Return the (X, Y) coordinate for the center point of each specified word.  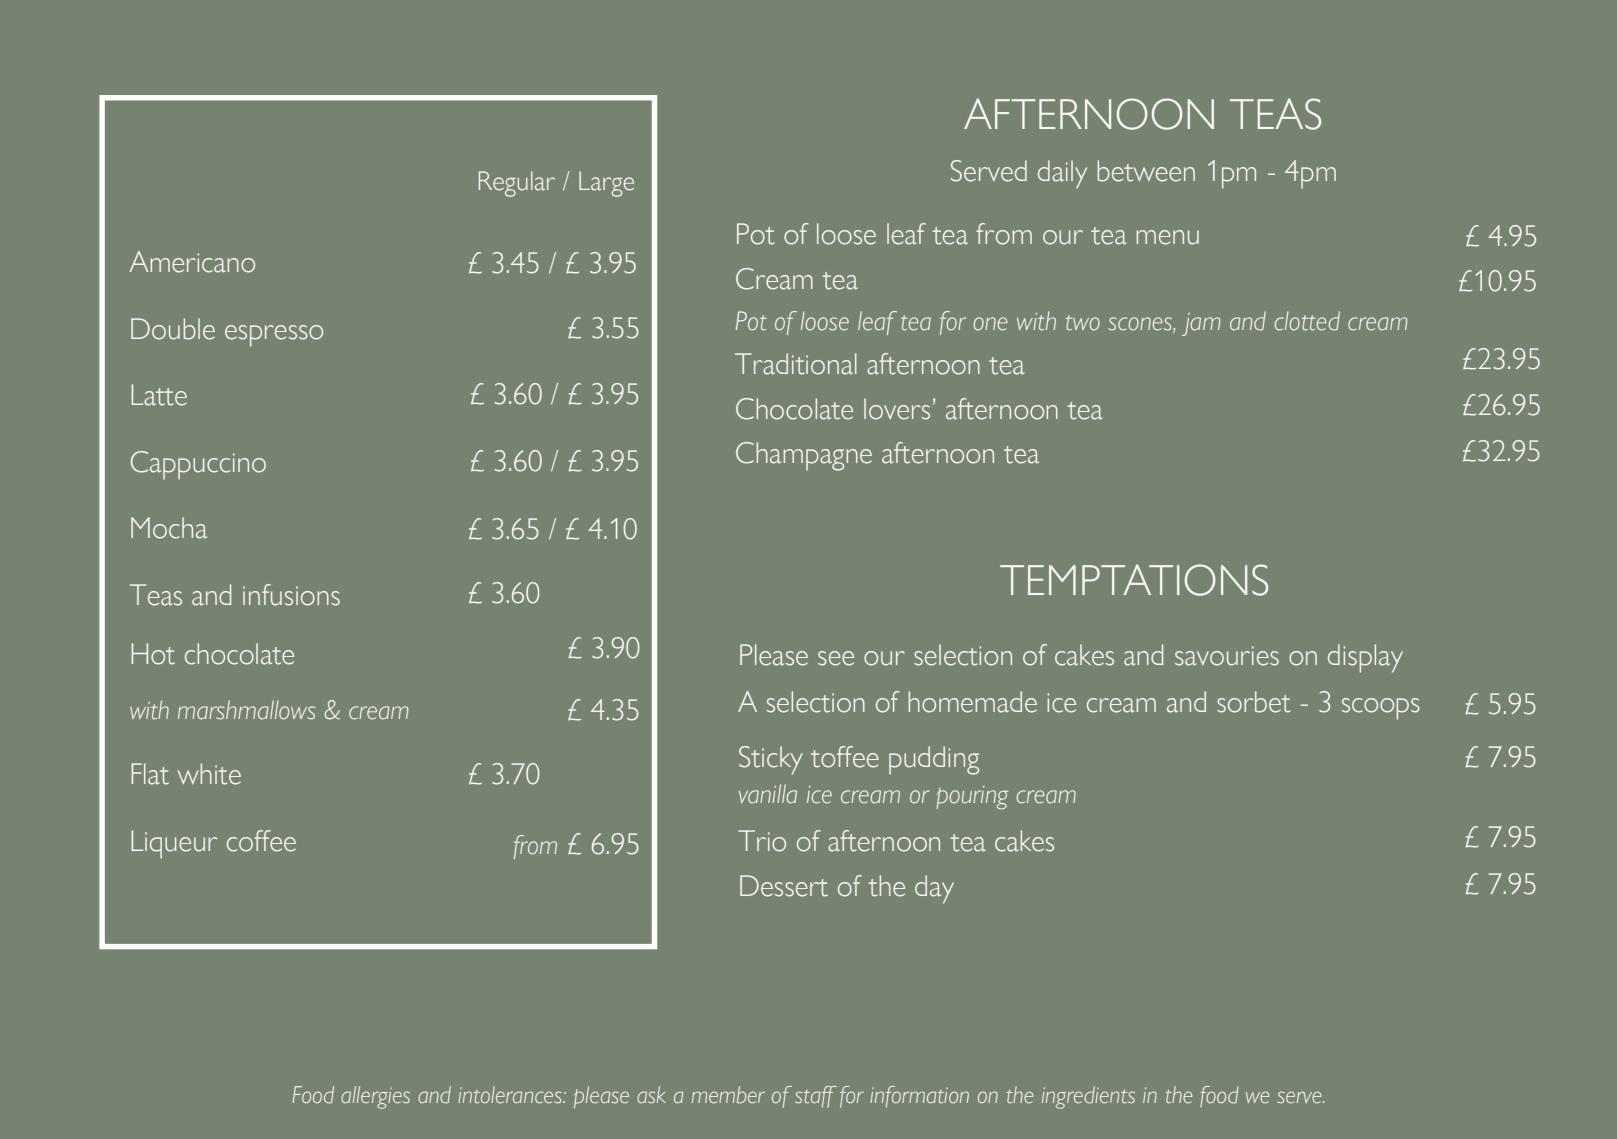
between (1146, 171)
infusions (291, 595)
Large (606, 184)
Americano (192, 262)
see (836, 658)
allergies (375, 1097)
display (1365, 658)
